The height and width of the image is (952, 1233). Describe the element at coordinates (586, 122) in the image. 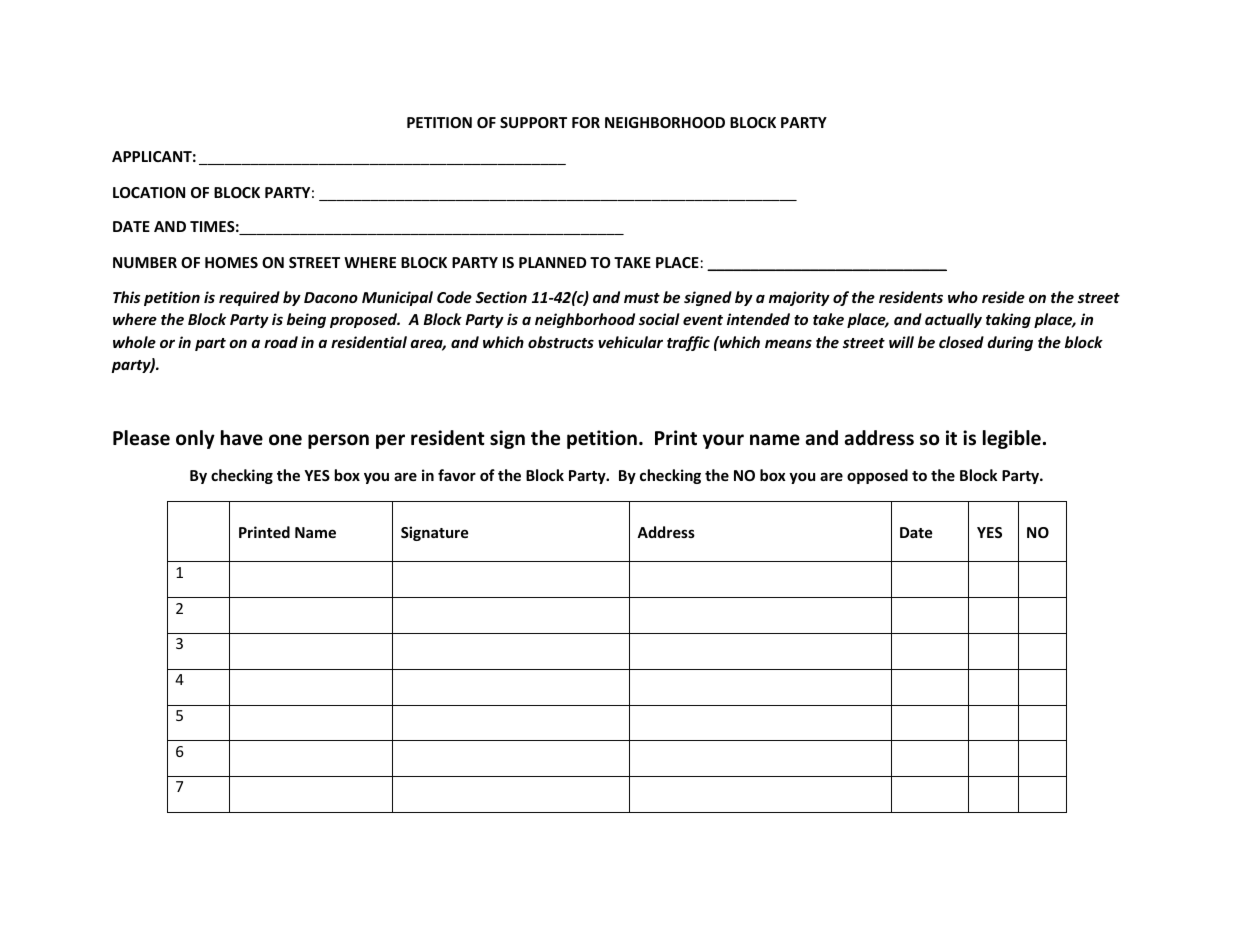

I see `FOR` at that location.
